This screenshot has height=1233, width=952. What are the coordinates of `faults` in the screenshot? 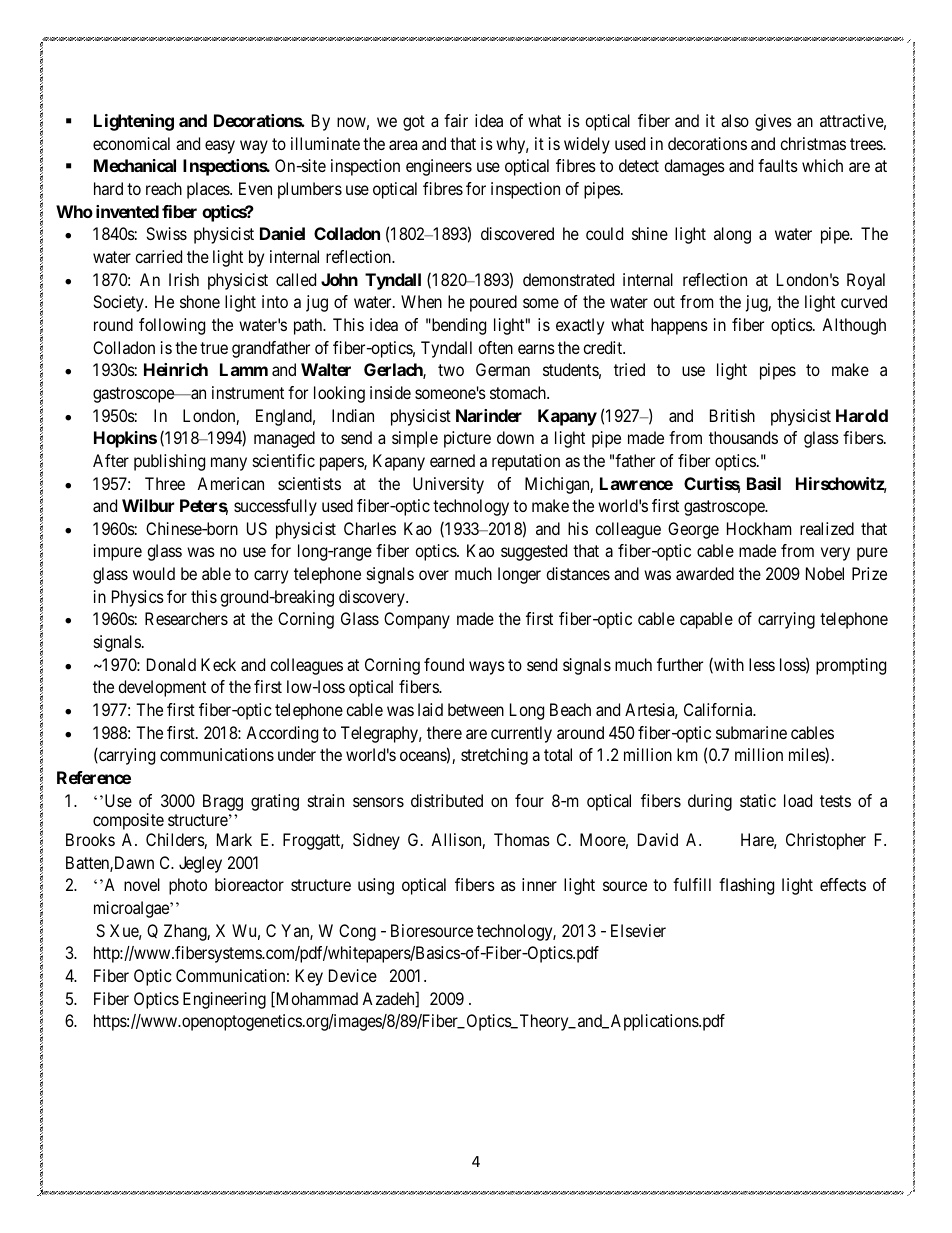 It's located at (778, 165).
